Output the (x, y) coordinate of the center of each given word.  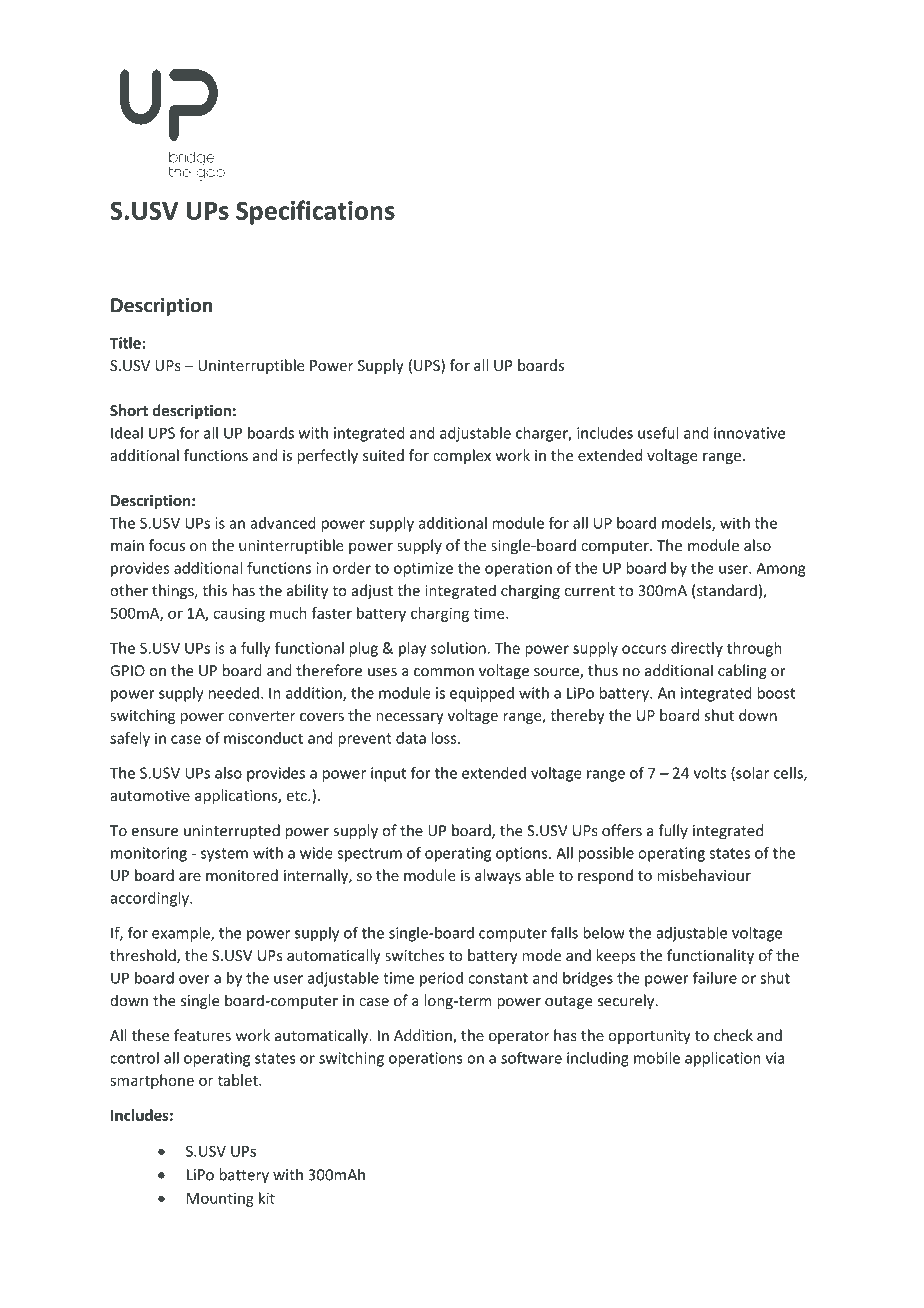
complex (462, 456)
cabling (742, 671)
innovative (749, 433)
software (531, 1057)
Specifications (315, 212)
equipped (482, 694)
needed (234, 693)
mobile (657, 1058)
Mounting (220, 1199)
